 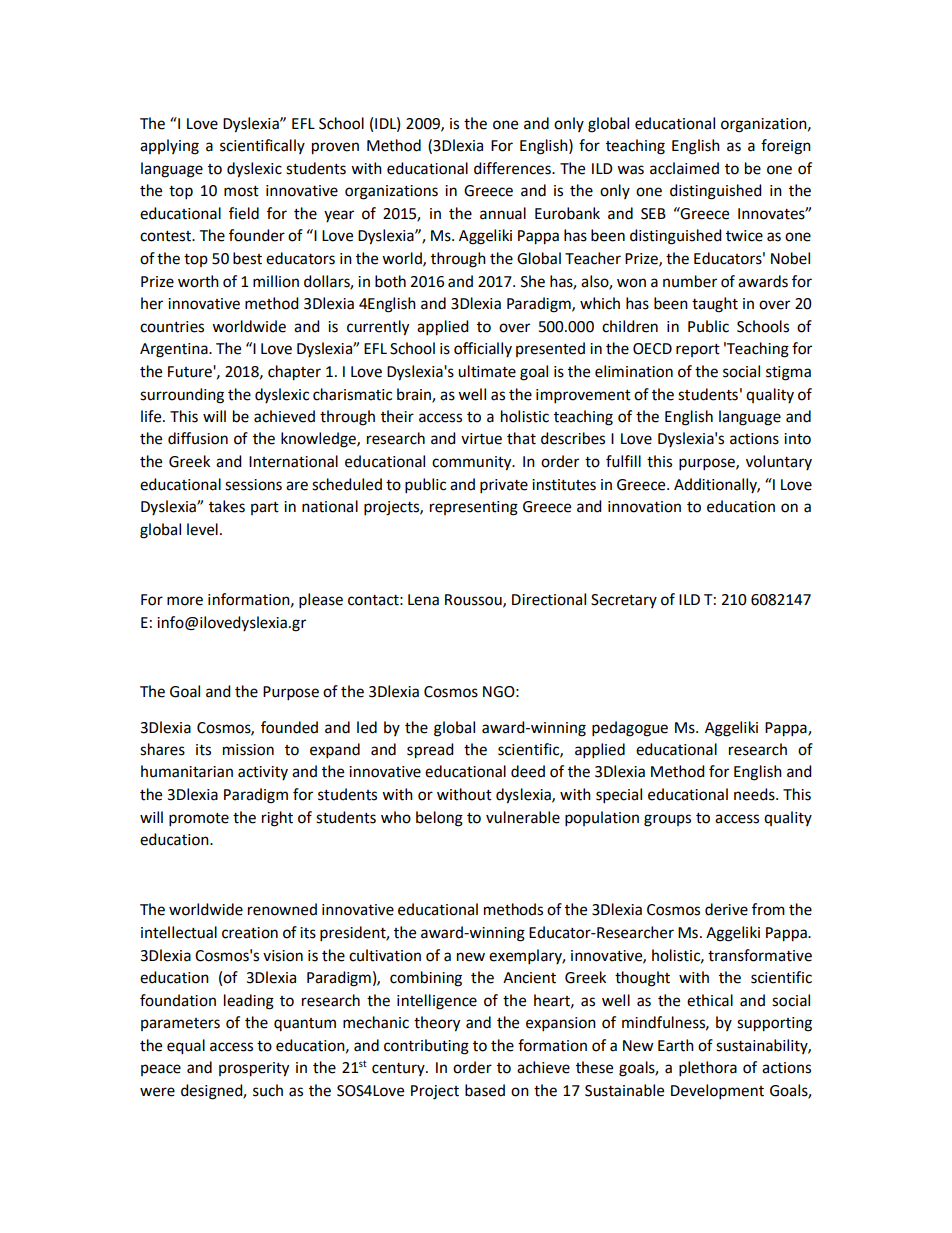 I want to click on Roussou, so click(x=474, y=600).
